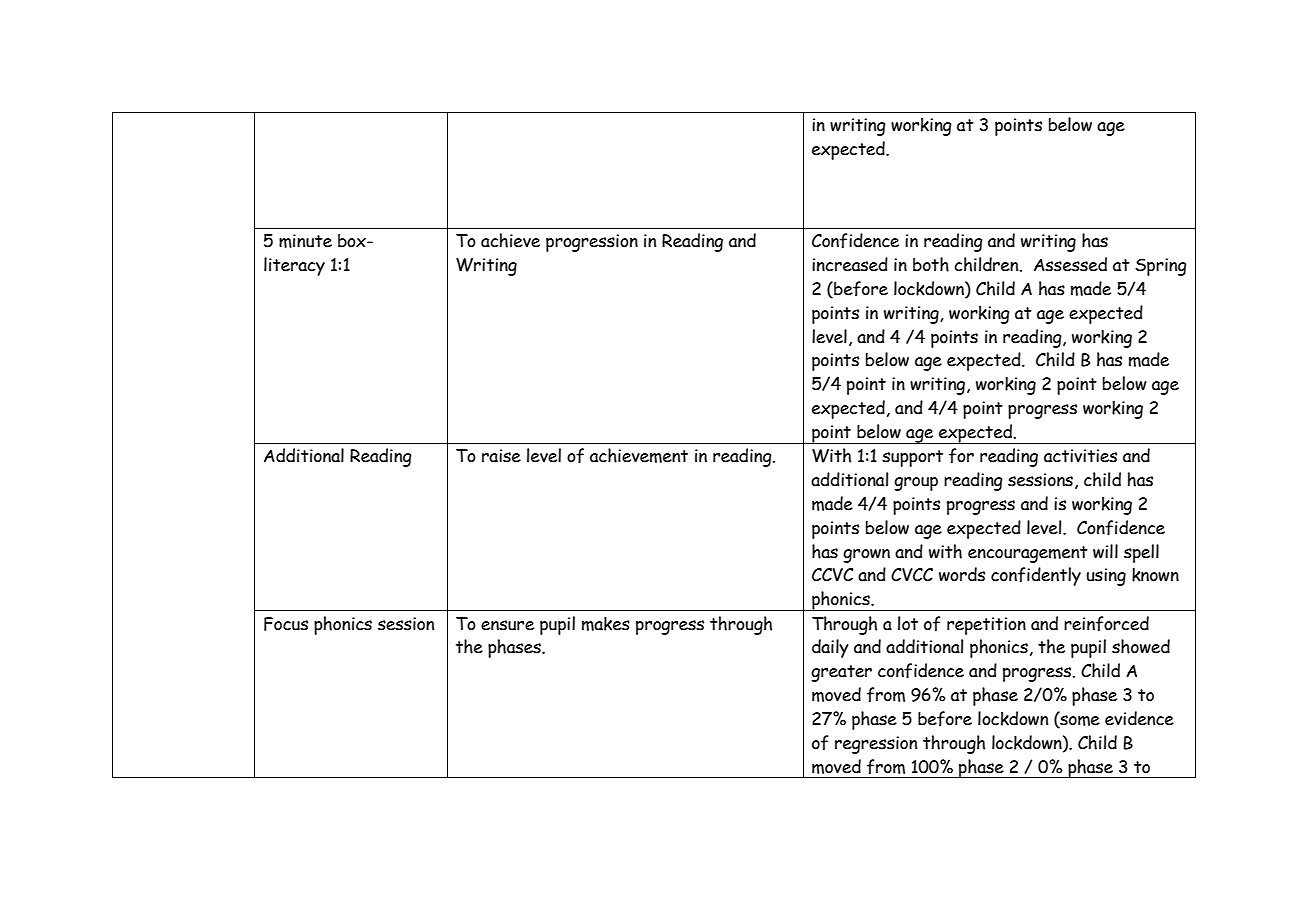 This screenshot has width=1308, height=924. What do you see at coordinates (916, 483) in the screenshot?
I see `group` at bounding box center [916, 483].
